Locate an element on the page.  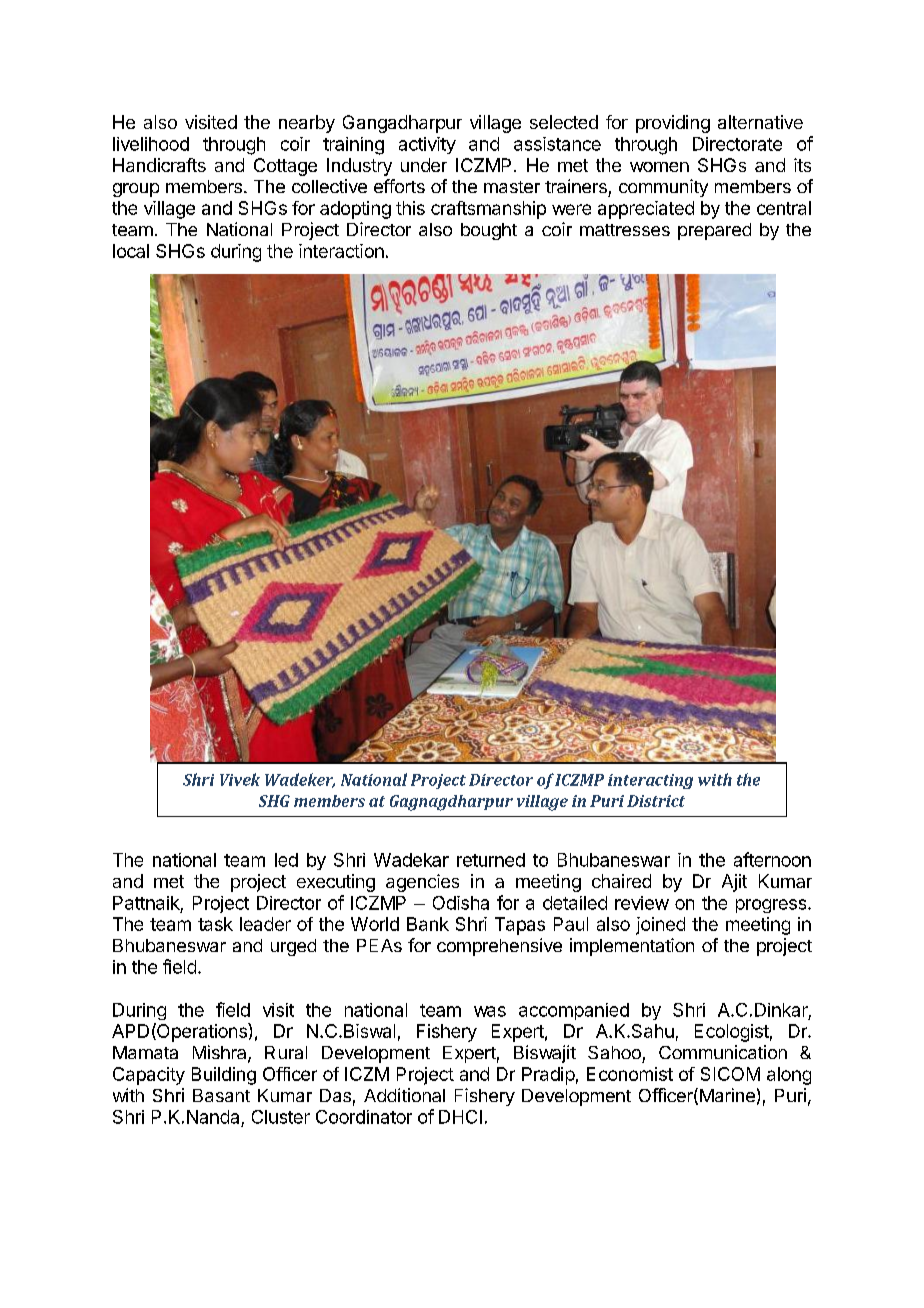
Building is located at coordinates (224, 1076).
